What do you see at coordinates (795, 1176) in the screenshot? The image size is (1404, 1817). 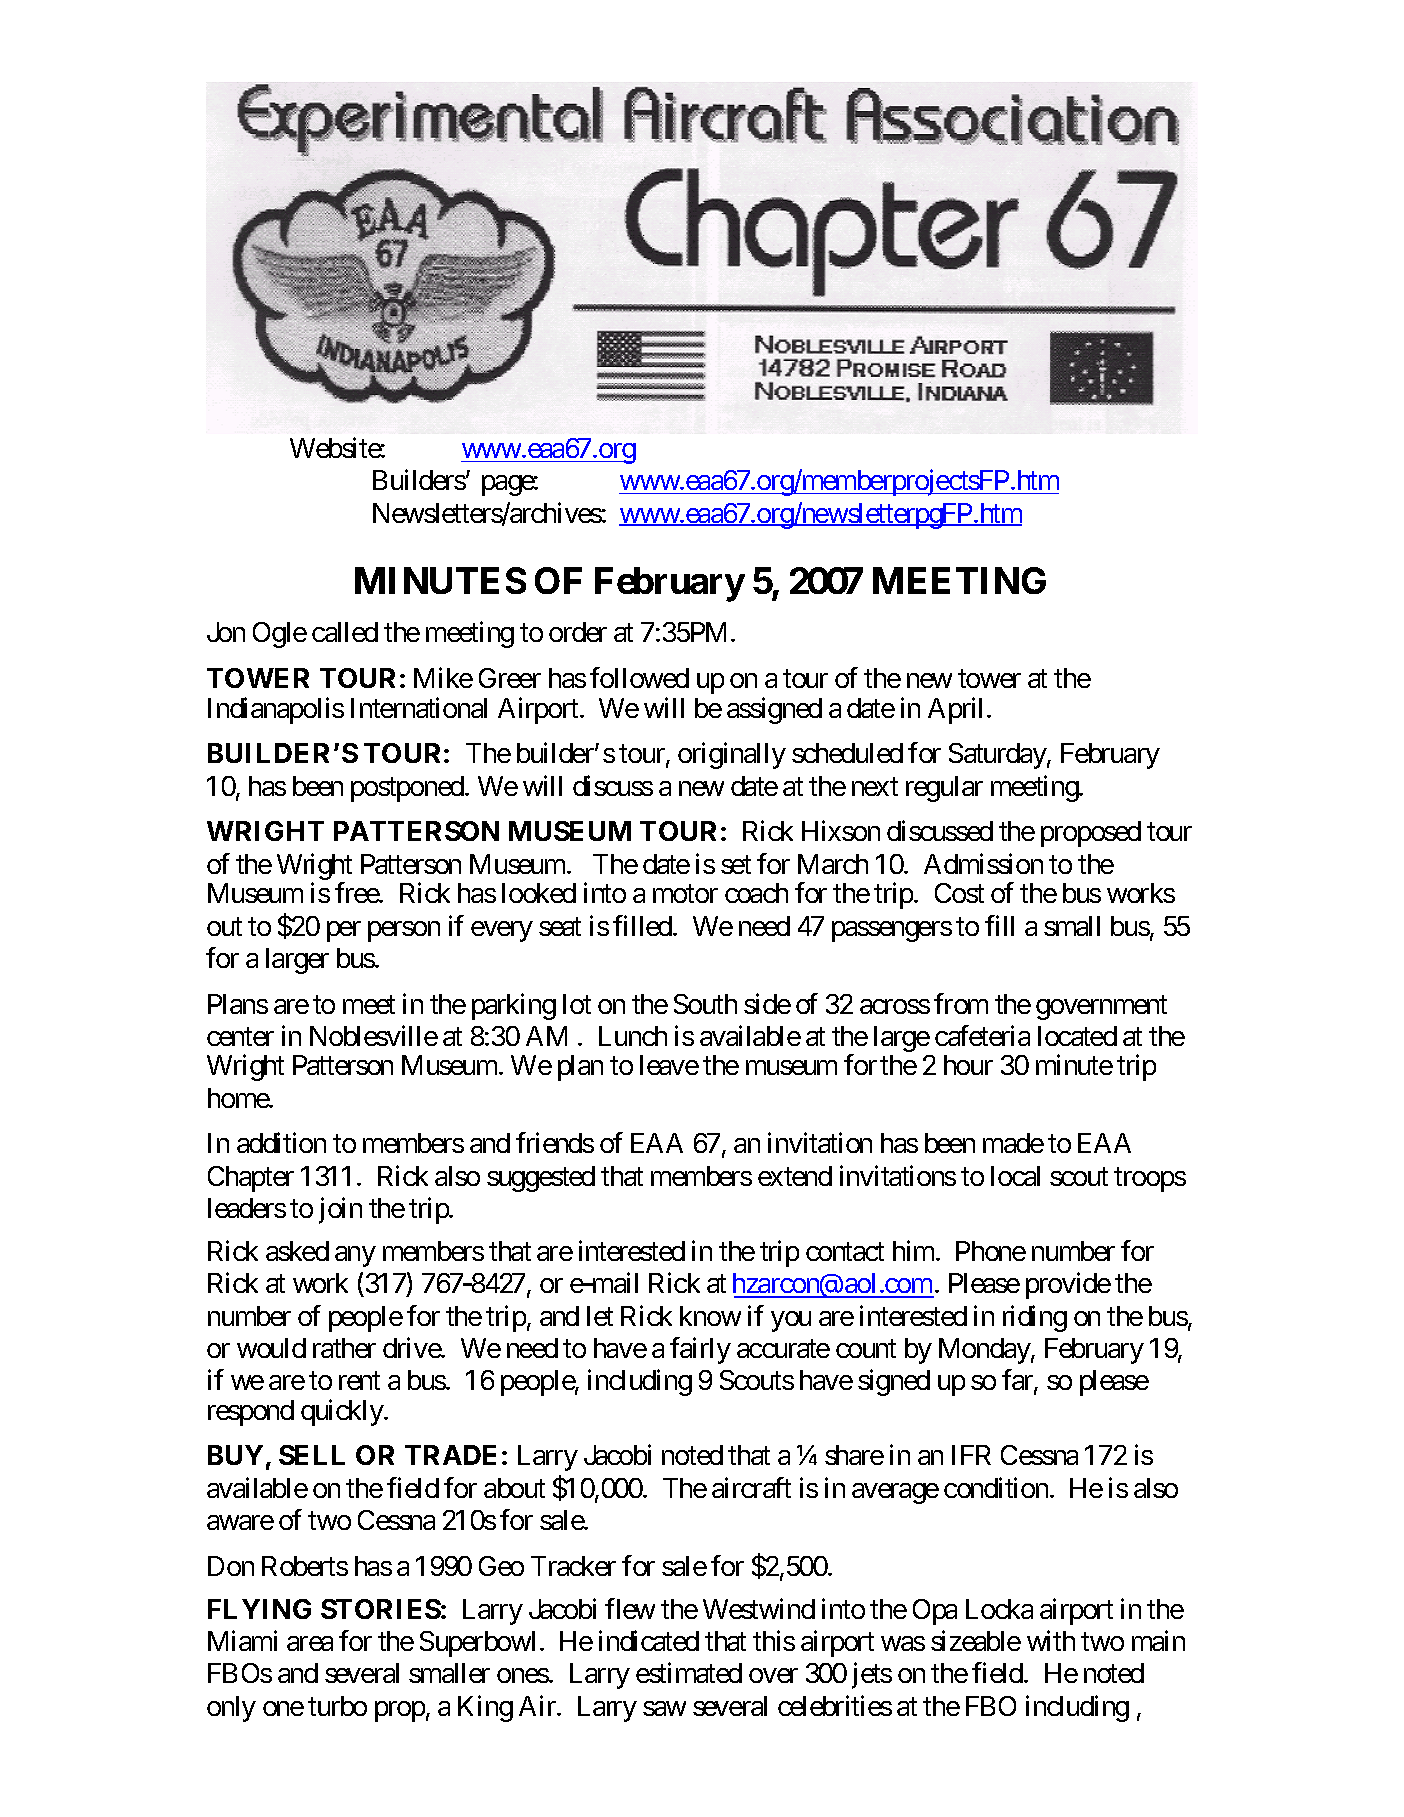 I see `extend` at bounding box center [795, 1176].
